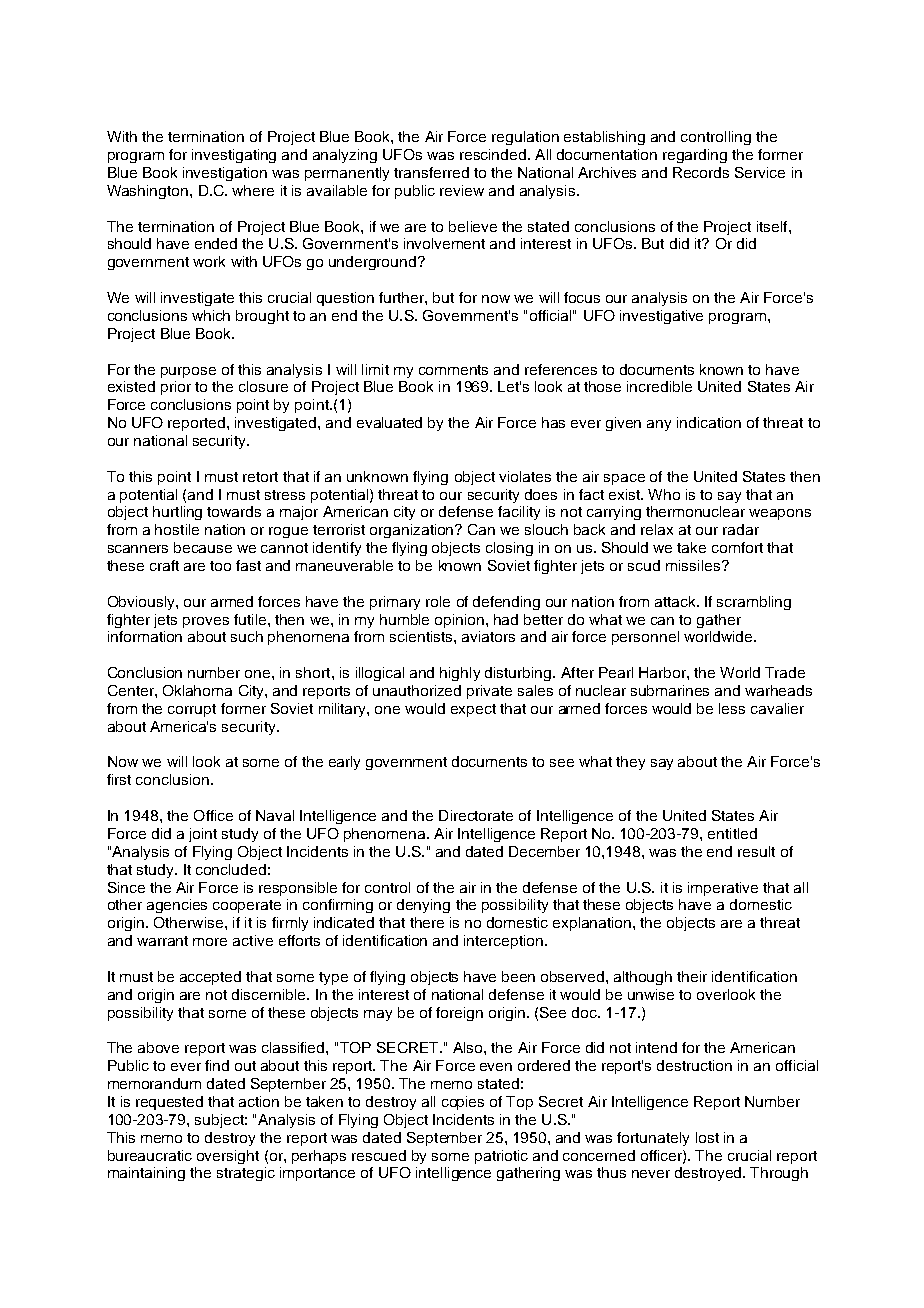  What do you see at coordinates (431, 172) in the page?
I see `transferred` at bounding box center [431, 172].
